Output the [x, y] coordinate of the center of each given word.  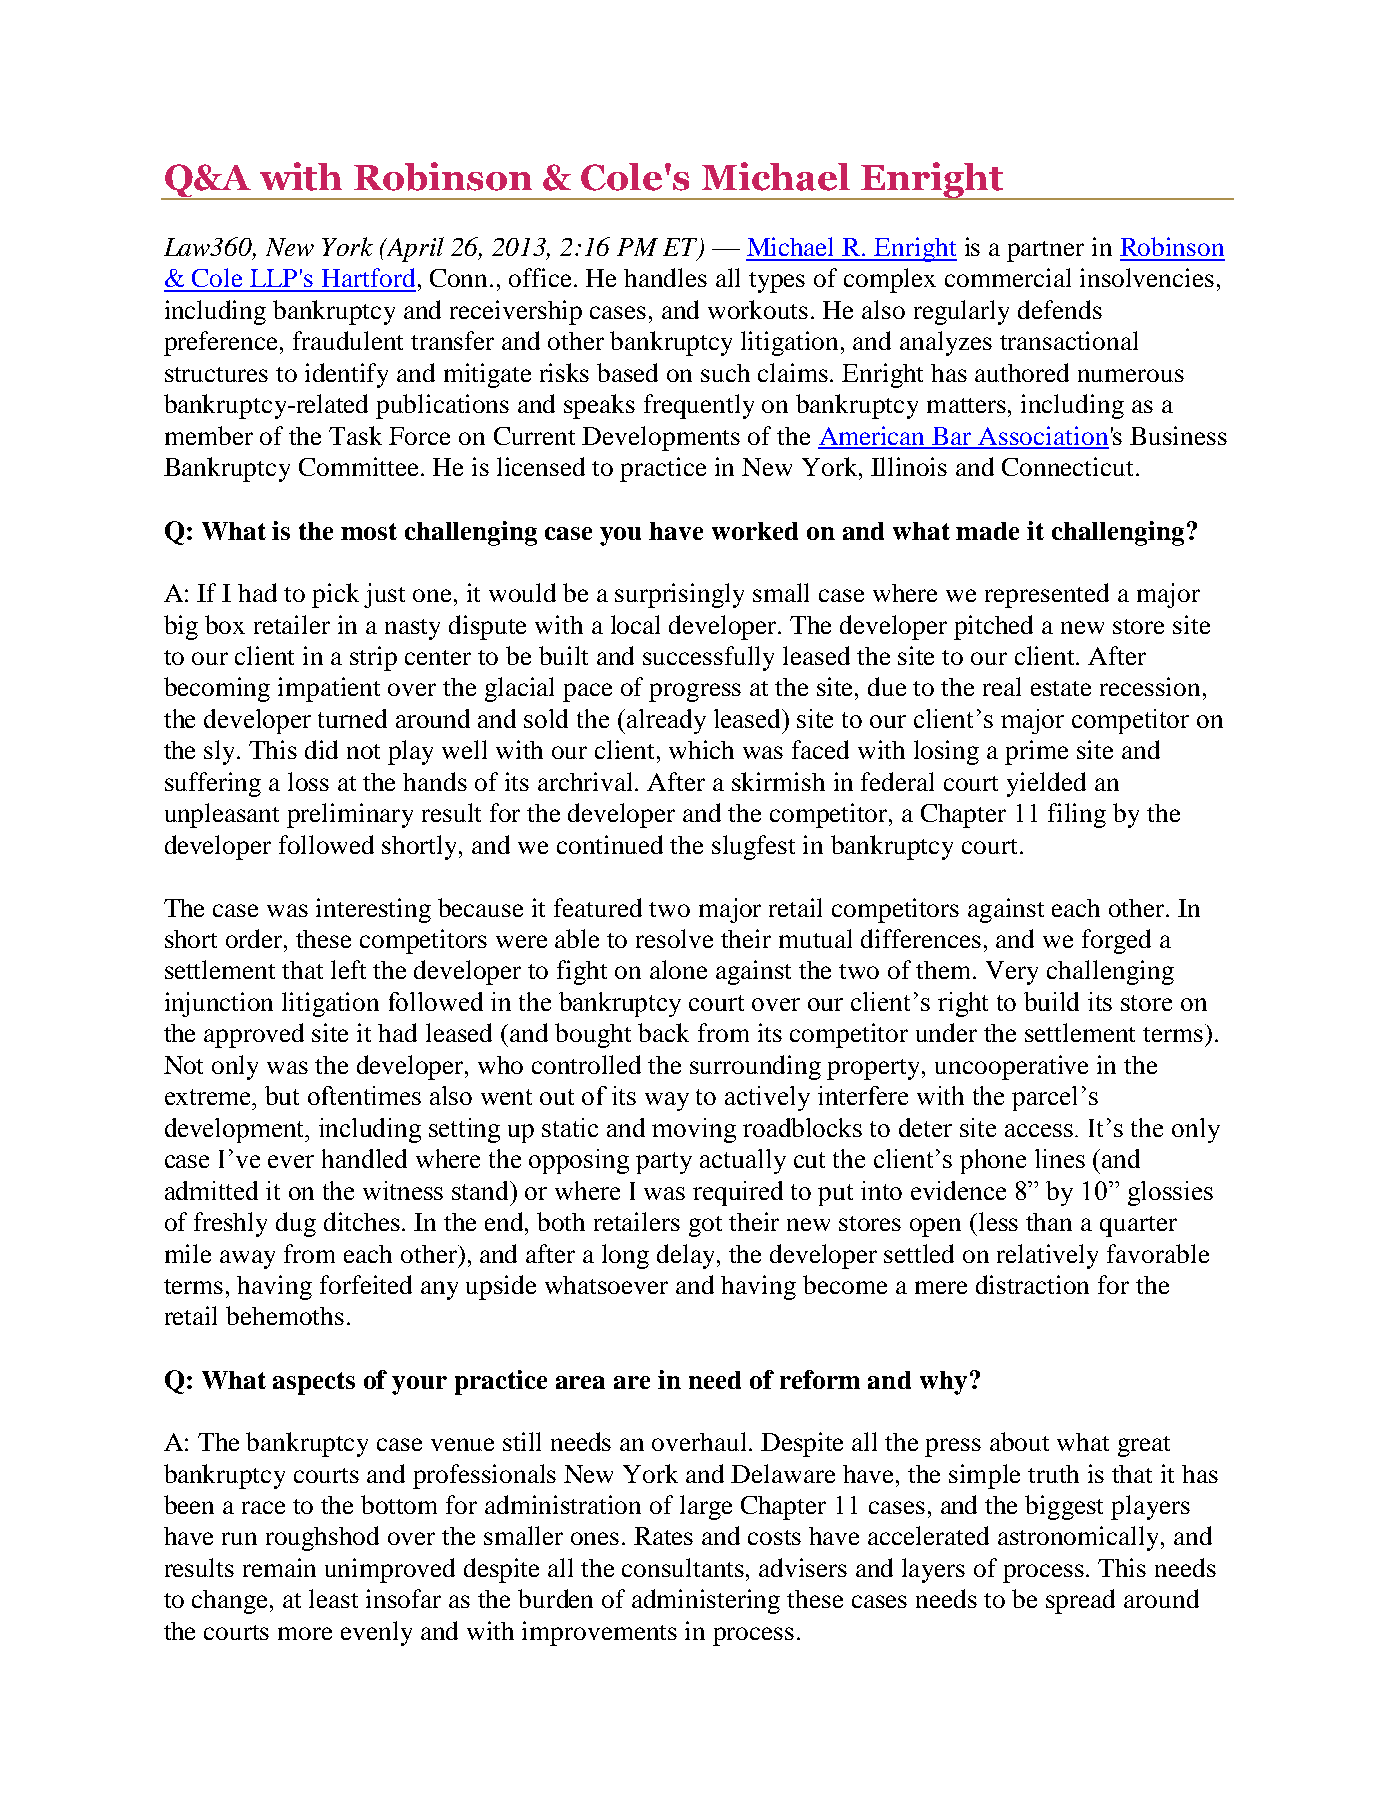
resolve [674, 938]
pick [335, 595]
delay [687, 1256]
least [333, 1598]
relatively [1047, 1256]
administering [706, 1601]
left [348, 969]
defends [1060, 309]
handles [665, 277]
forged [1116, 941]
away [247, 1259]
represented [1047, 595]
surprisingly [679, 595]
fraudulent [348, 340]
